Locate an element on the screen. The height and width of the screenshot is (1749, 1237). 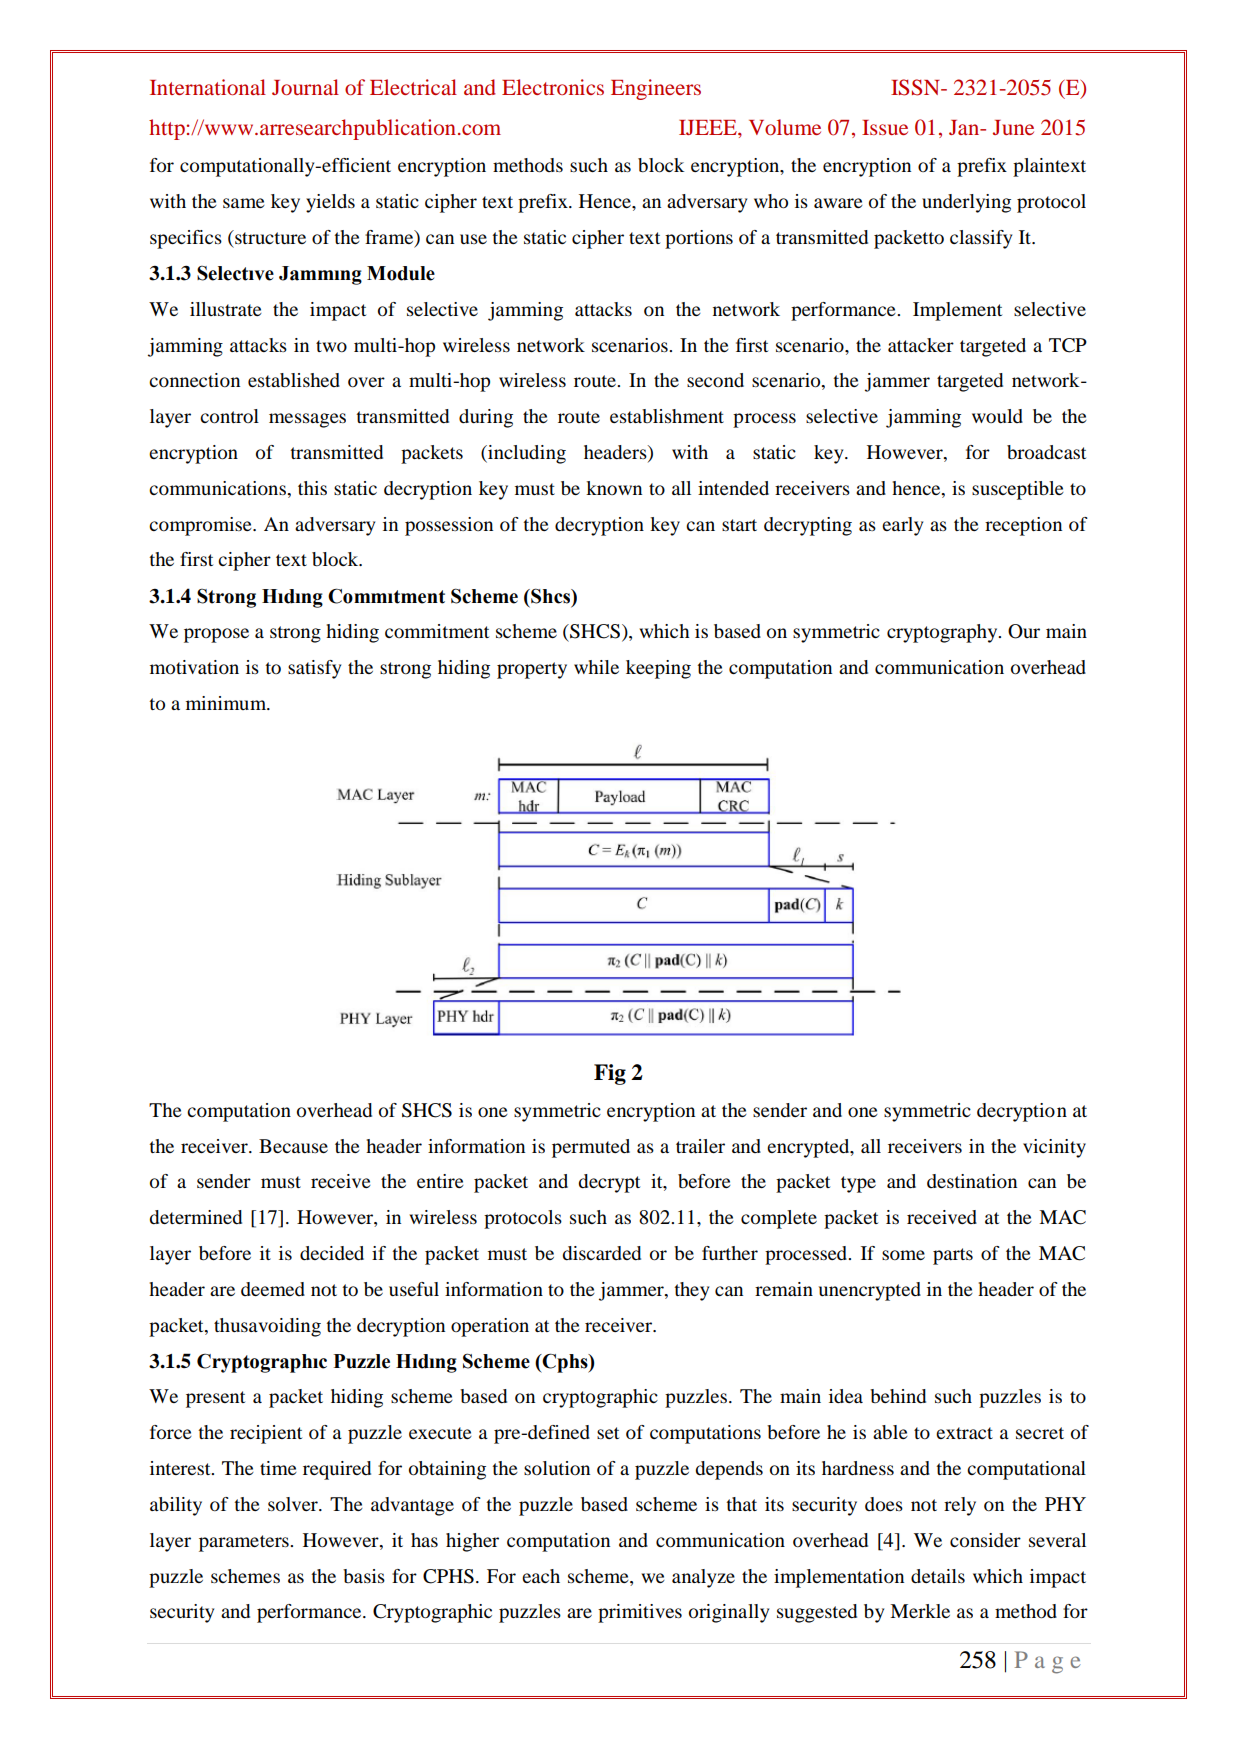
Engineers is located at coordinates (656, 89).
